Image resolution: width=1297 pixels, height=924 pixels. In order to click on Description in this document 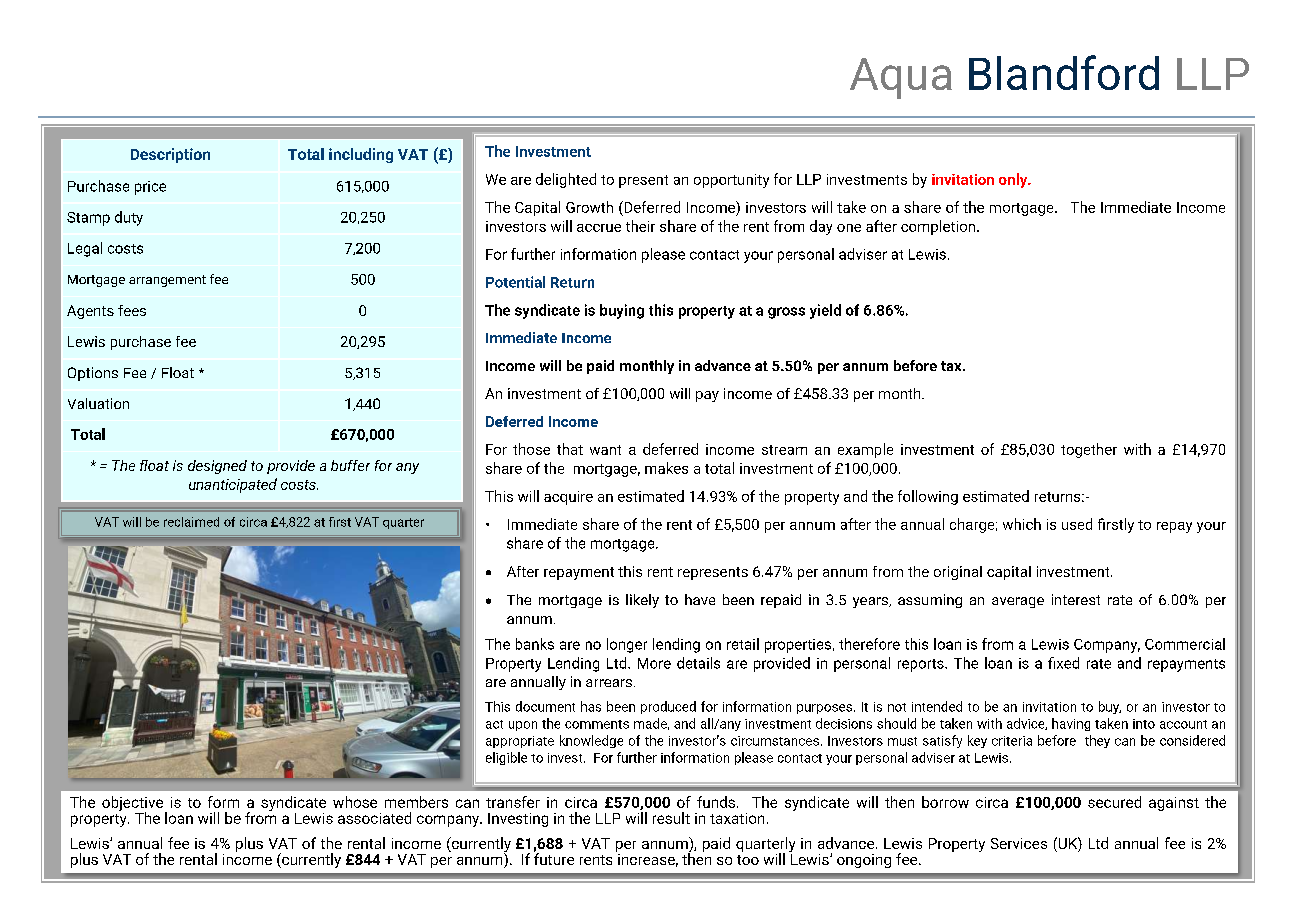, I will do `click(170, 155)`.
